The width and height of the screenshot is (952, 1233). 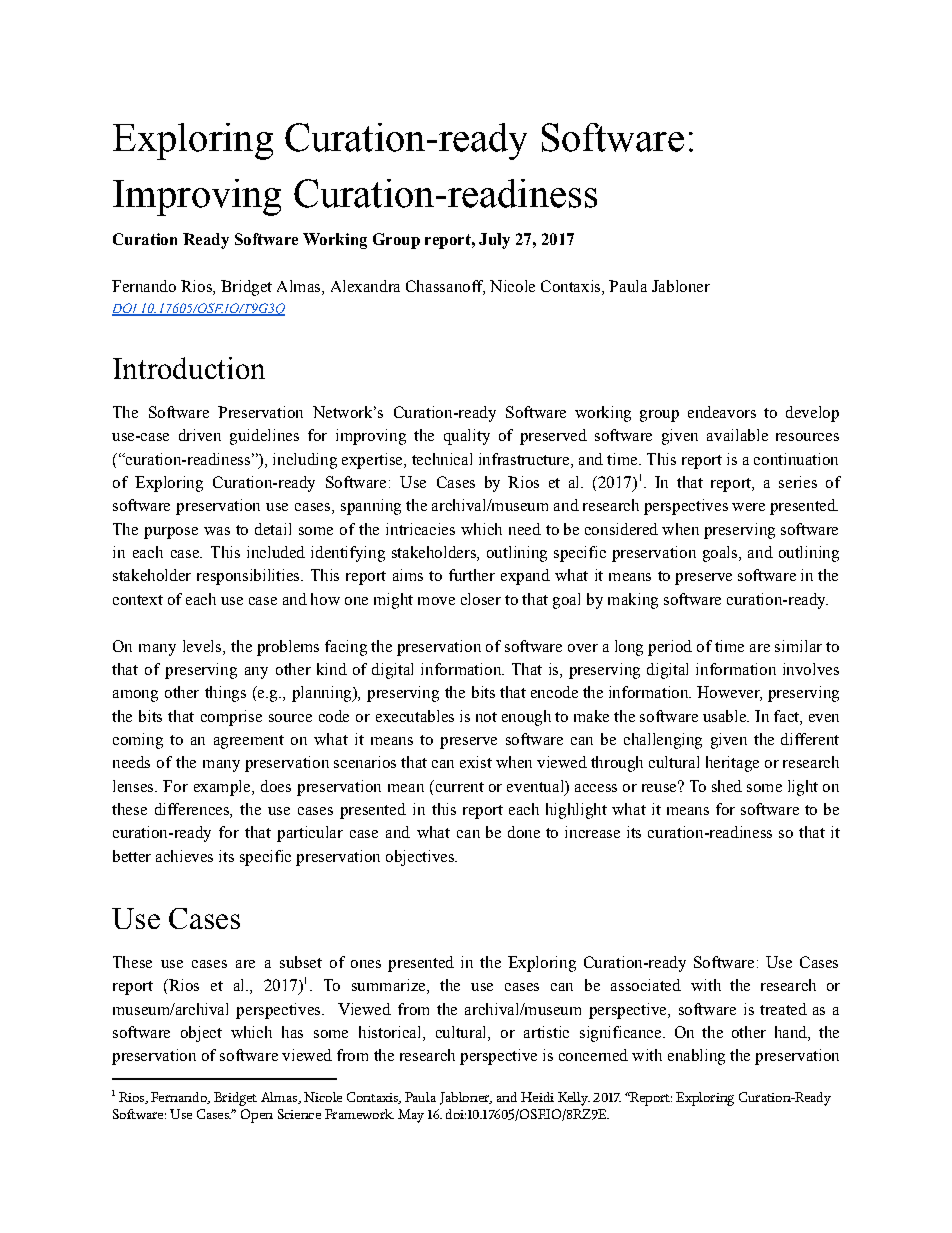 What do you see at coordinates (494, 241) in the screenshot?
I see `July` at bounding box center [494, 241].
